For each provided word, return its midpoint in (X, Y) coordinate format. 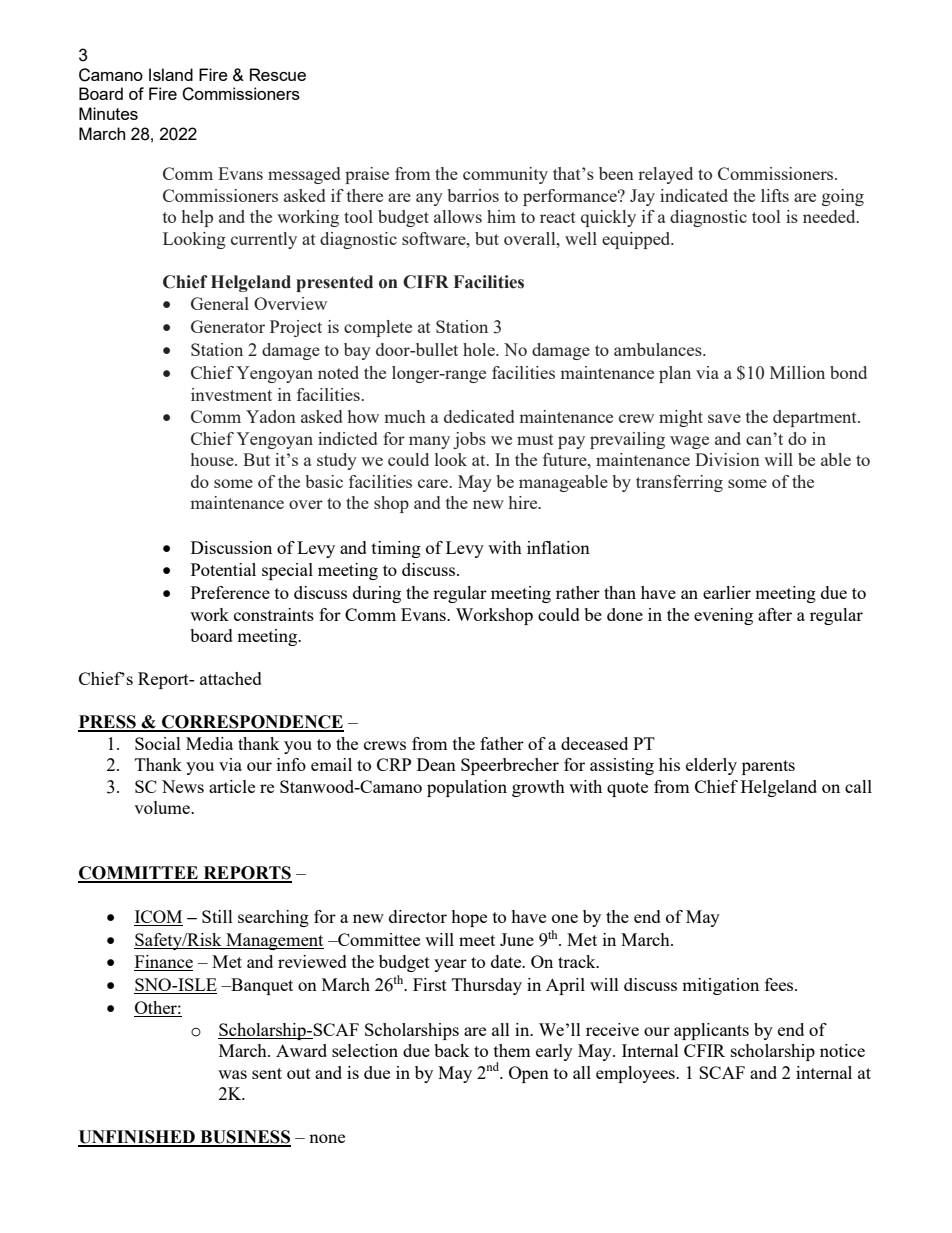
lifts (775, 195)
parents (768, 767)
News (183, 786)
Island (171, 74)
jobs (469, 440)
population (467, 788)
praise (367, 175)
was (232, 1074)
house (213, 459)
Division (727, 459)
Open (529, 1074)
